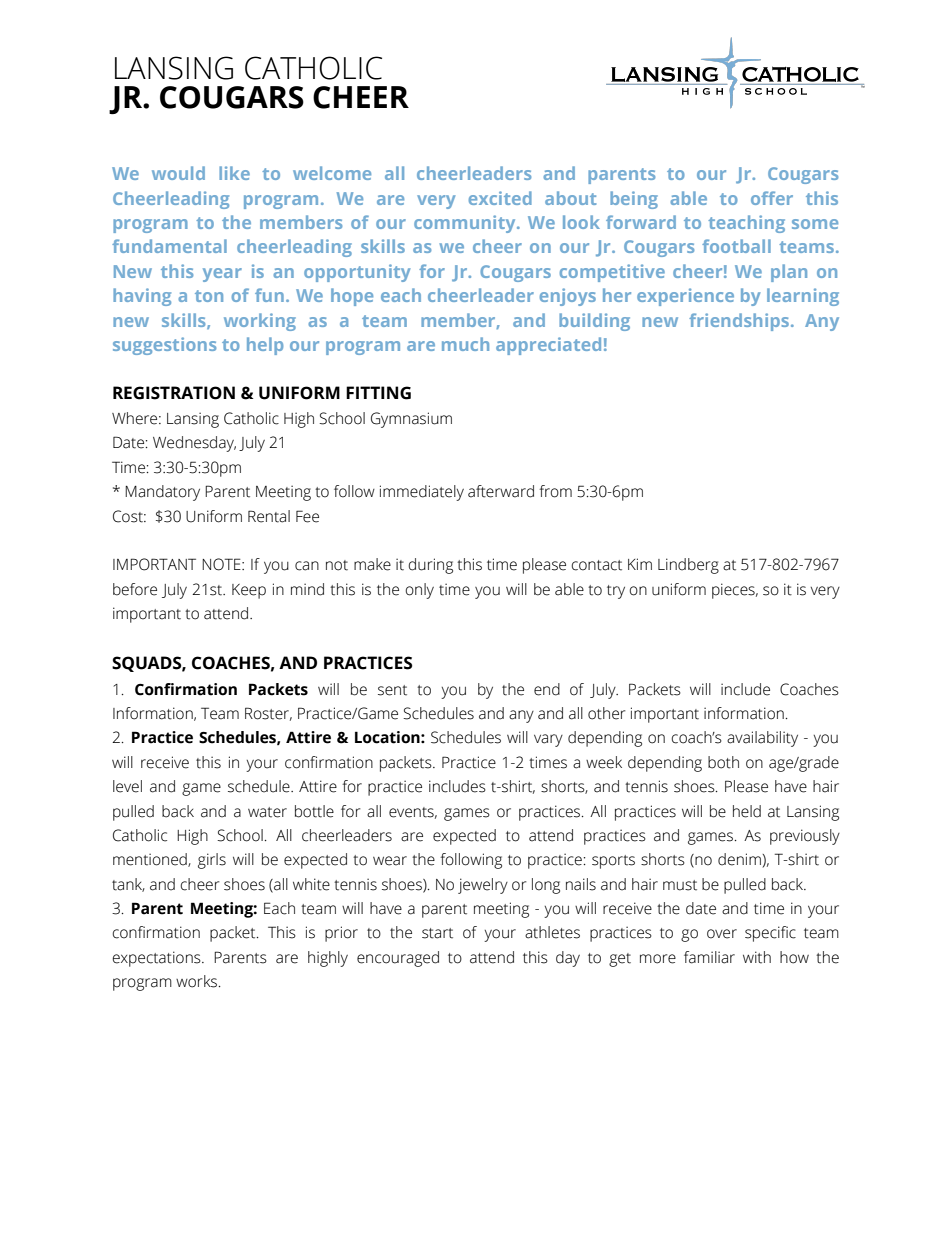 The height and width of the screenshot is (1233, 952). Describe the element at coordinates (688, 566) in the screenshot. I see `Lindberg` at that location.
